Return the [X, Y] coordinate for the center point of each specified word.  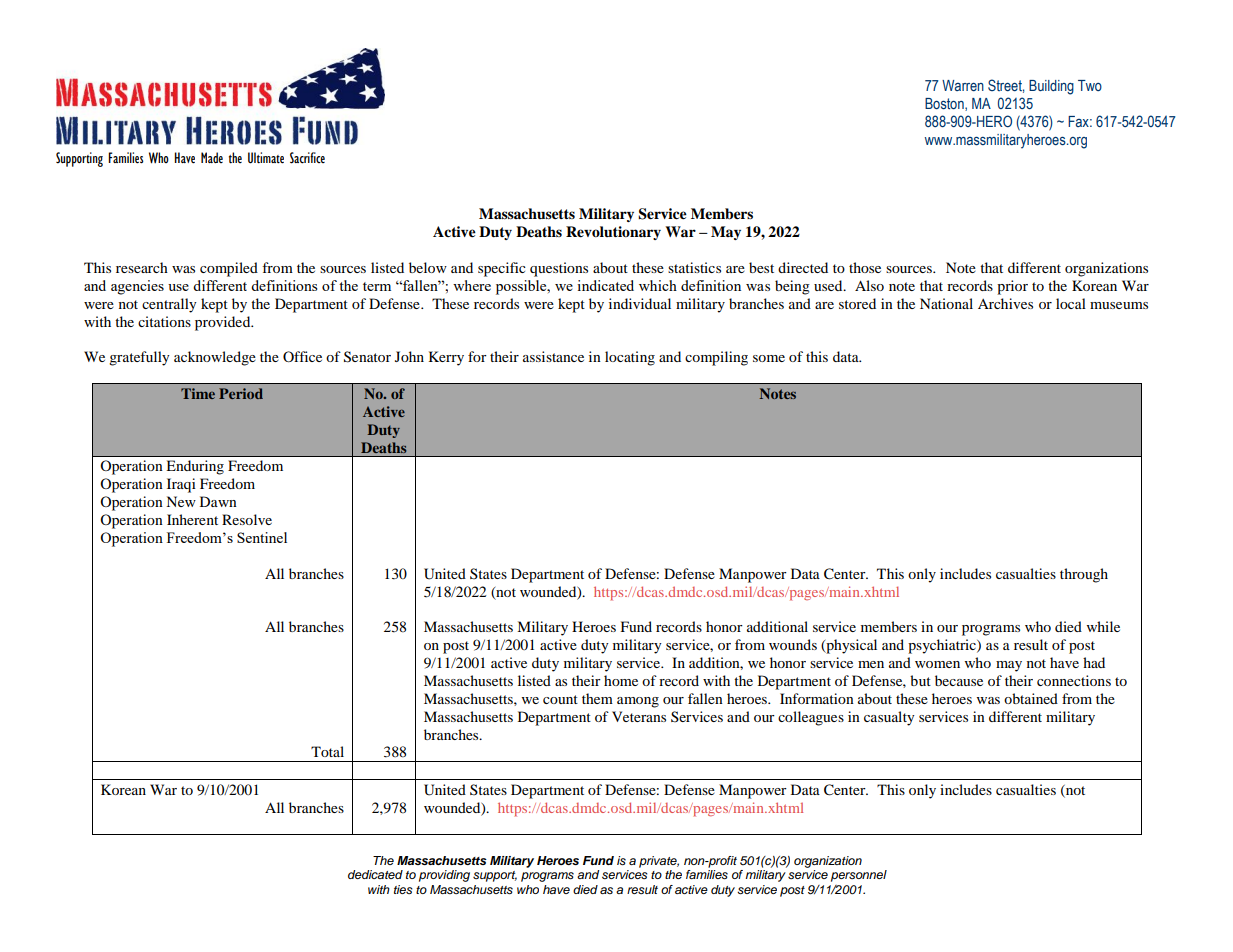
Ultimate [266, 158]
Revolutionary [613, 233]
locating [630, 358]
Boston [945, 104]
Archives [1005, 303]
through [1084, 575]
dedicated [375, 874]
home [621, 680]
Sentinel [262, 537]
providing [444, 876]
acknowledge [215, 358]
